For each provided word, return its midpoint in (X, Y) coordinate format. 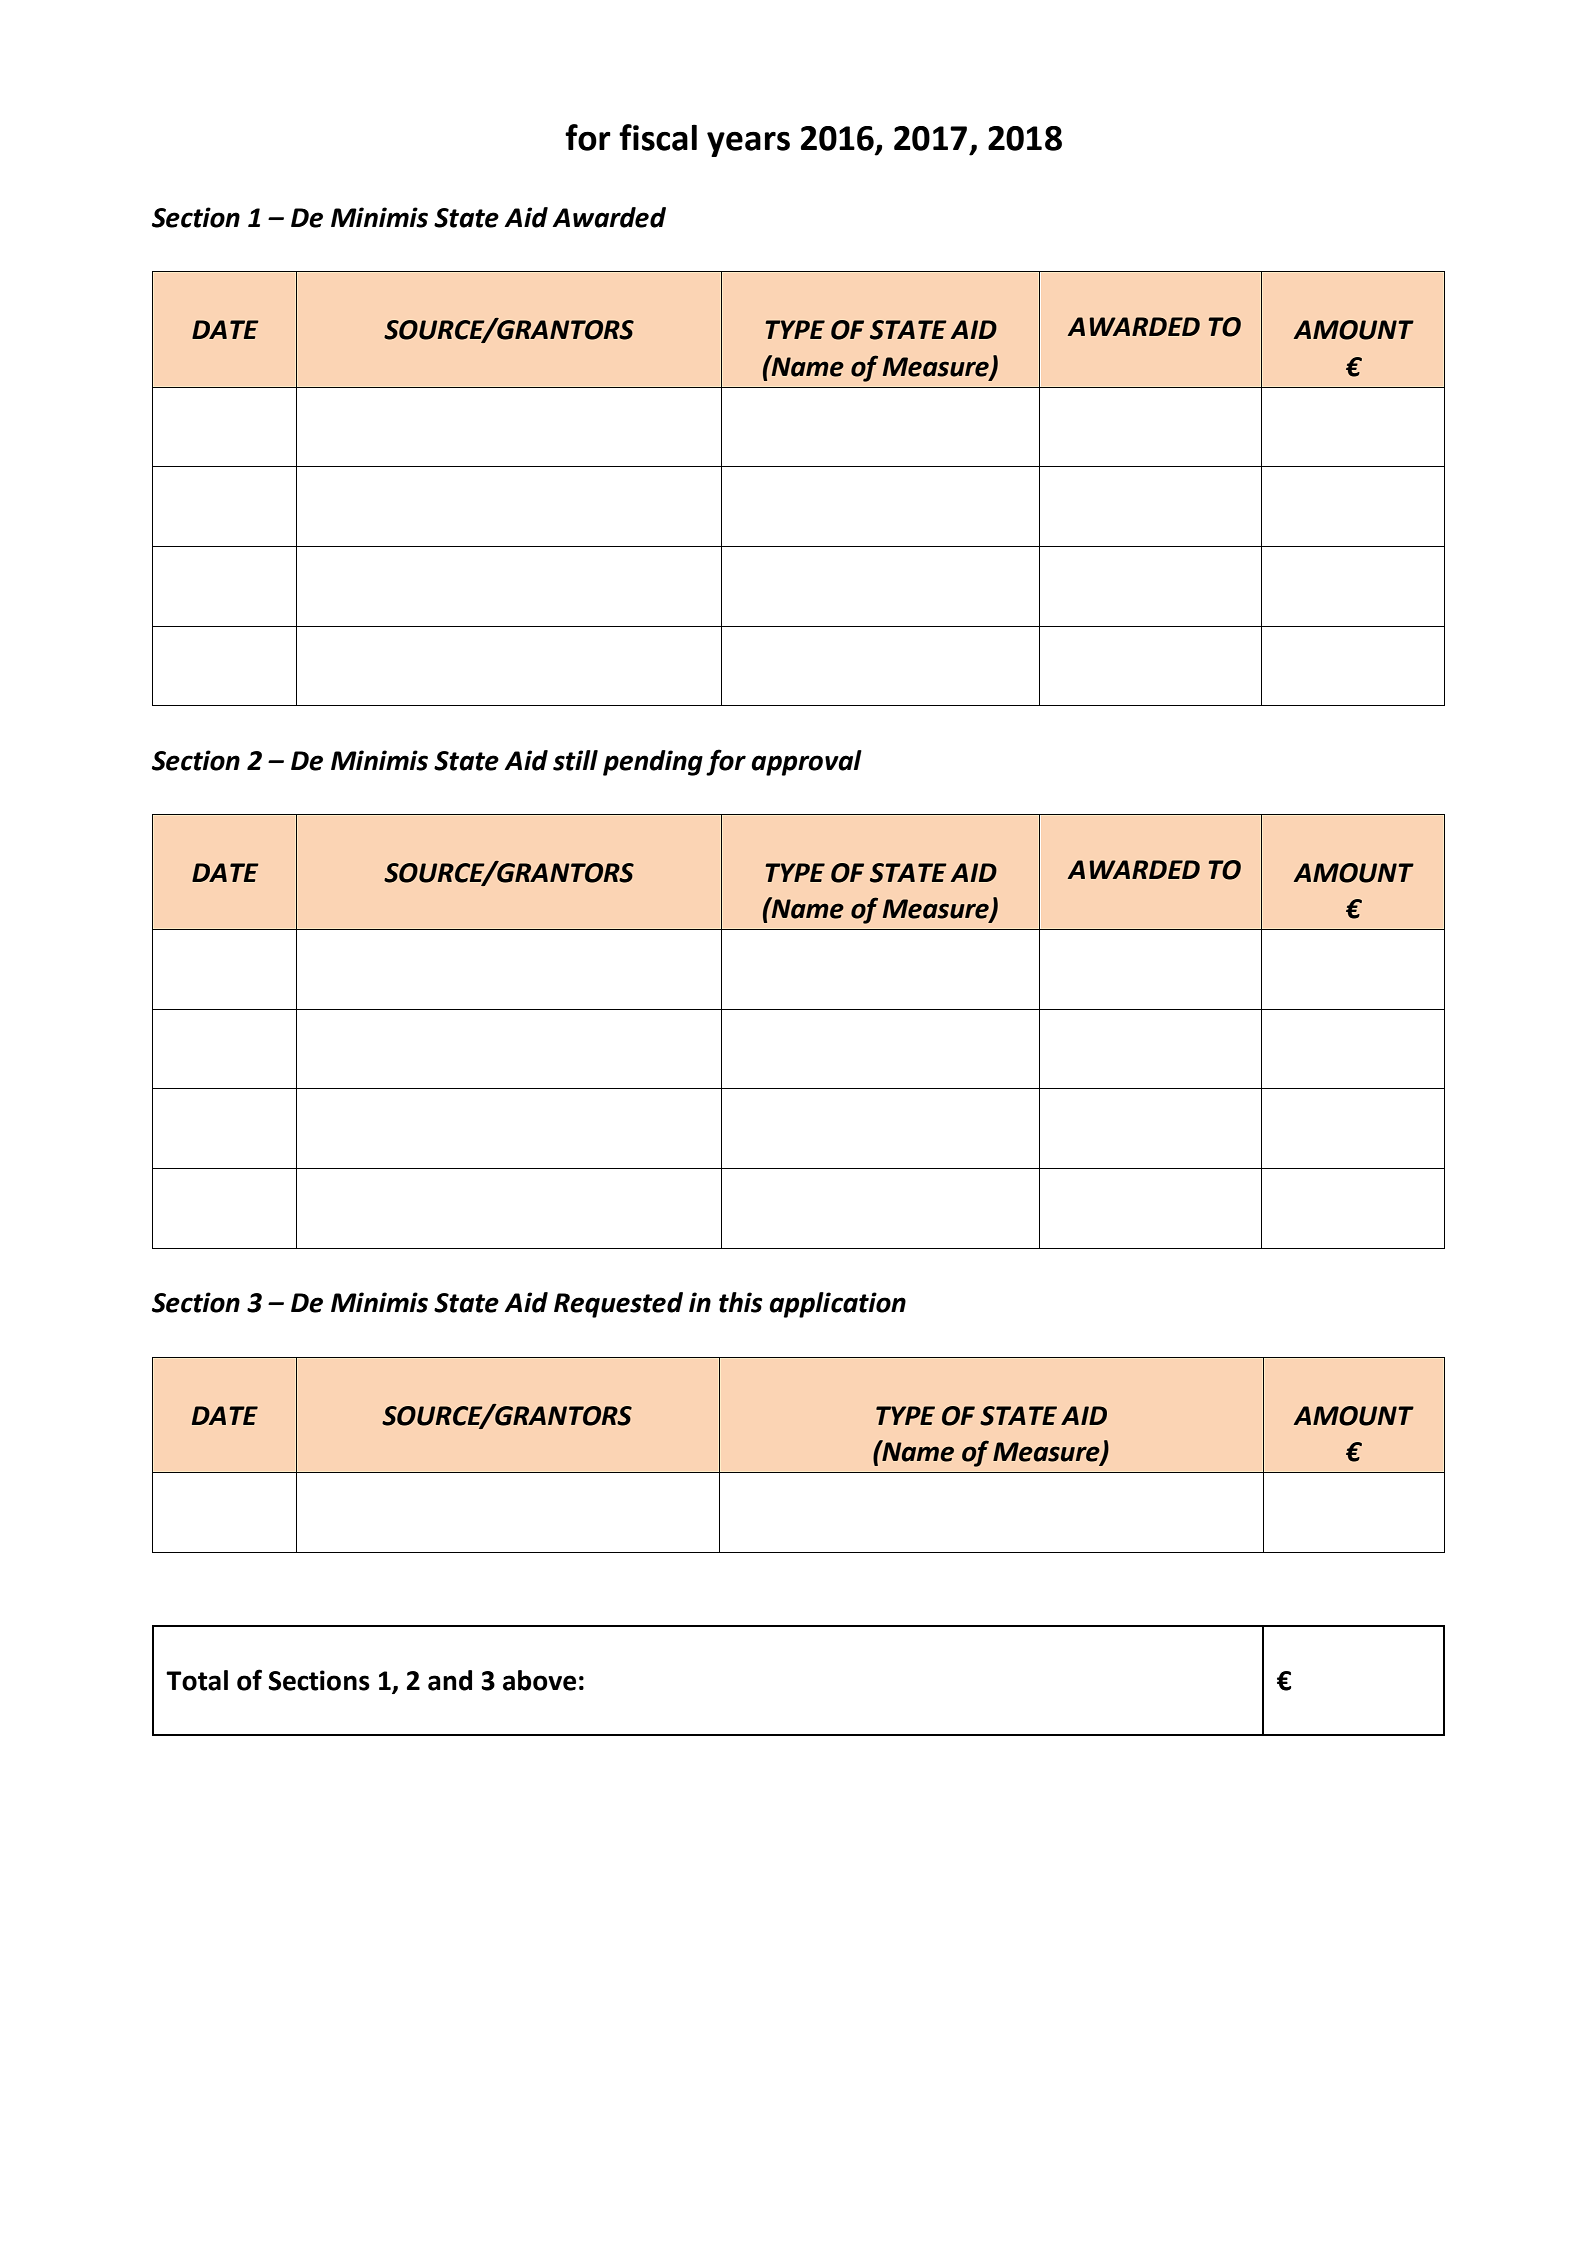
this (741, 1302)
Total (197, 1680)
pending (653, 763)
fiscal (658, 137)
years (748, 144)
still (575, 760)
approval (806, 763)
